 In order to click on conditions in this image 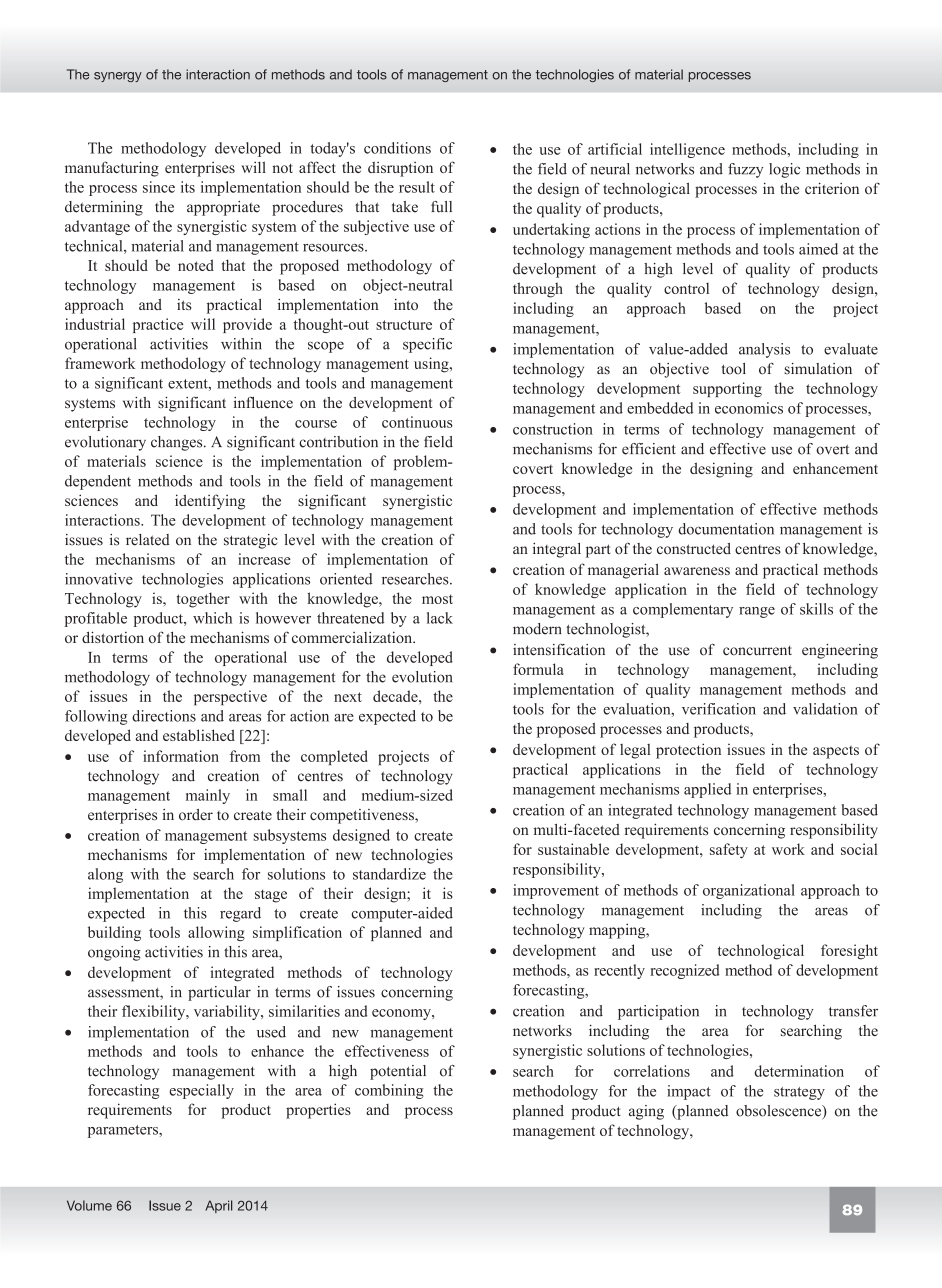, I will do `click(397, 148)`.
